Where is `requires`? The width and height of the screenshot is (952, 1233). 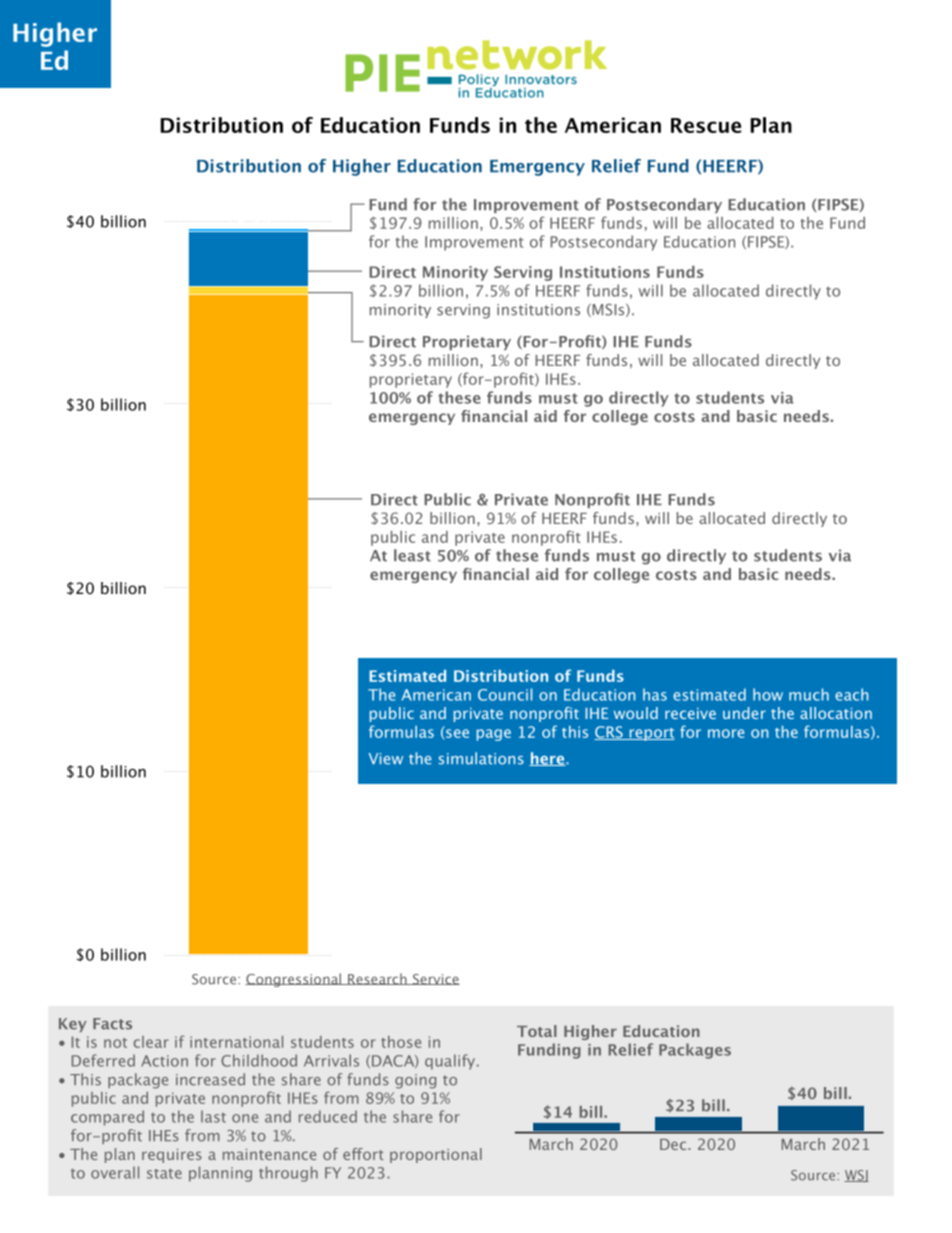
requires is located at coordinates (172, 1156).
